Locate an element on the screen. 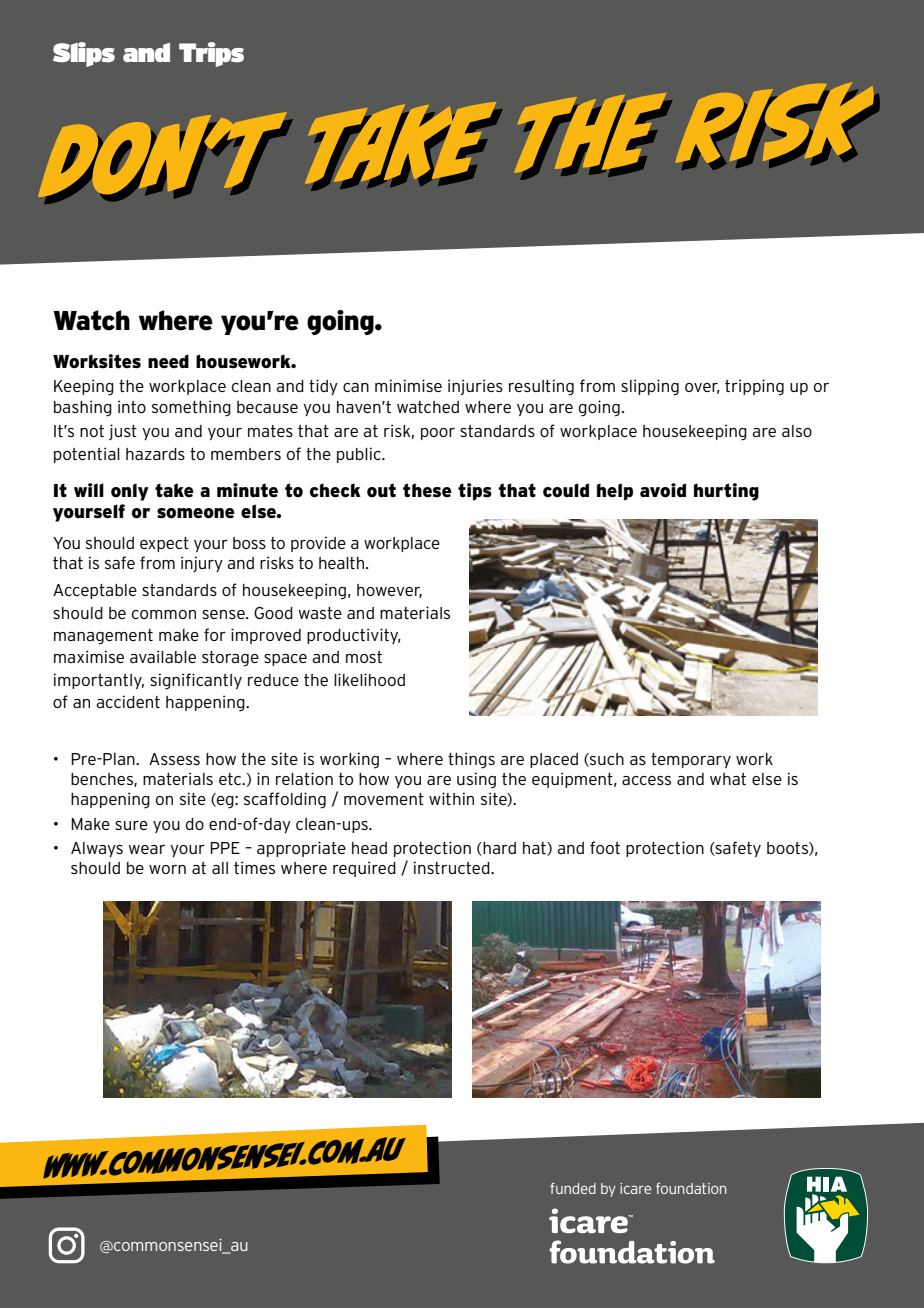 This screenshot has height=1308, width=924. funded is located at coordinates (573, 1188).
